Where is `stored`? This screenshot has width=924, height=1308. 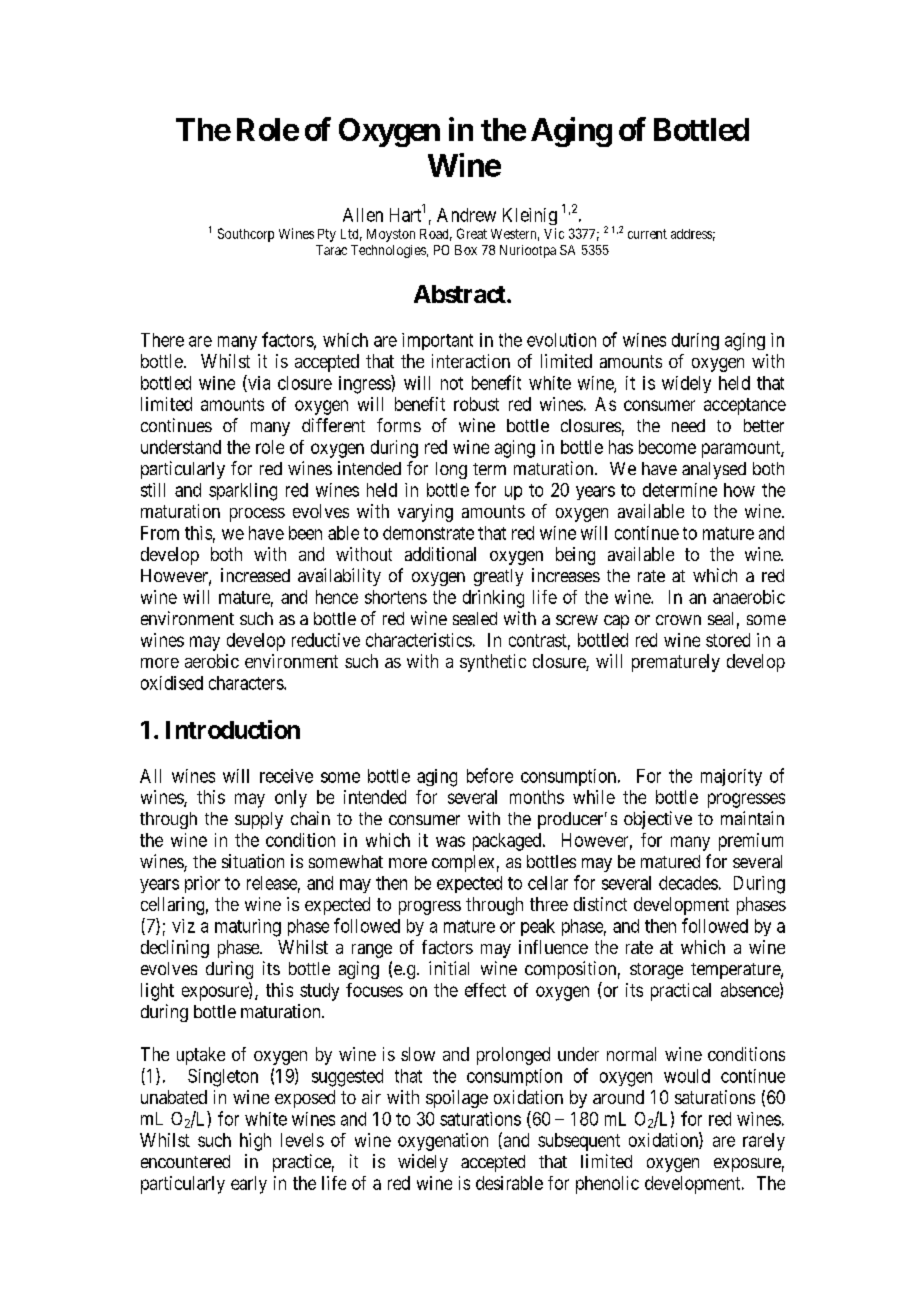 stored is located at coordinates (728, 640).
